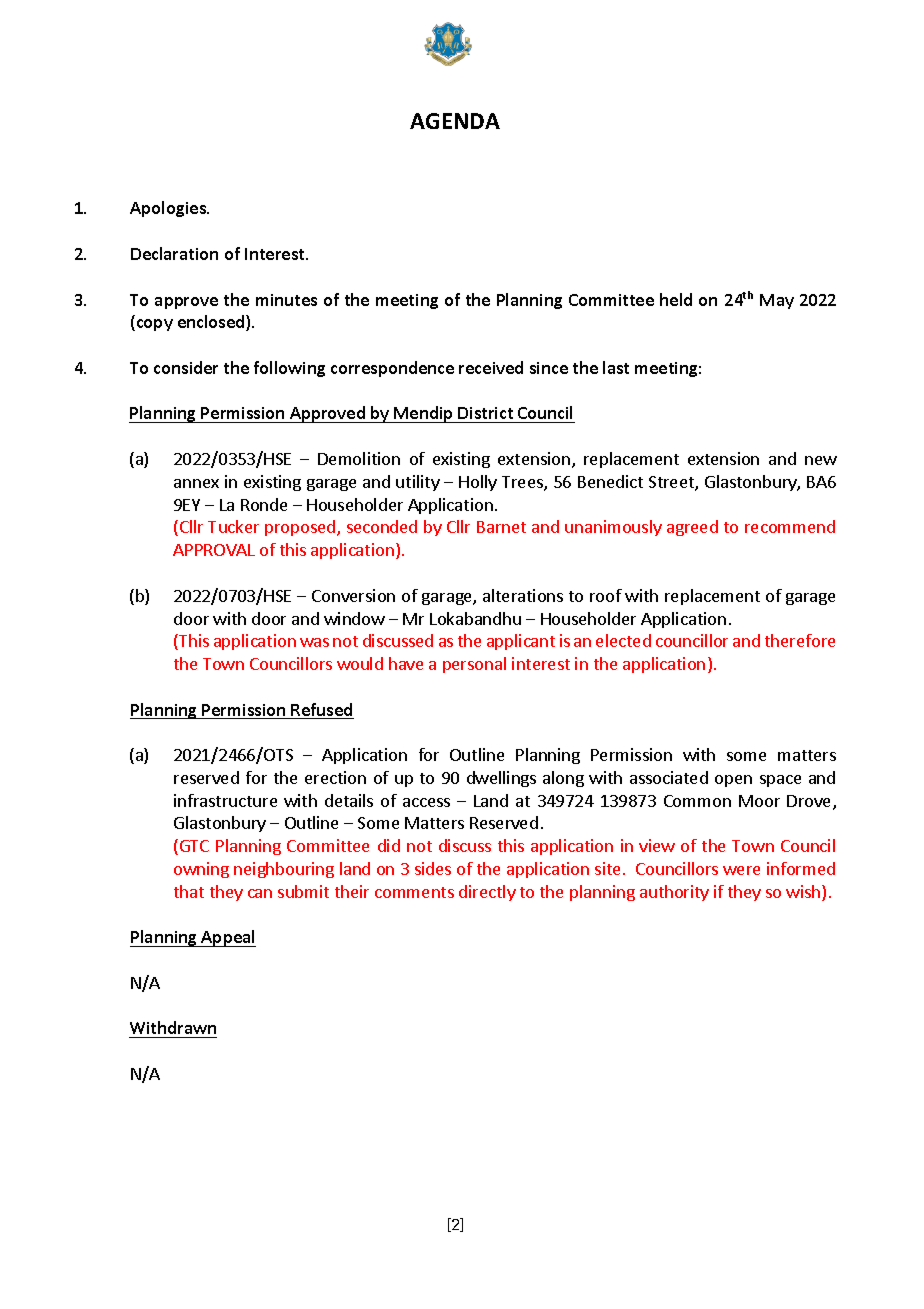  Describe the element at coordinates (233, 526) in the screenshot. I see `Tucker` at that location.
